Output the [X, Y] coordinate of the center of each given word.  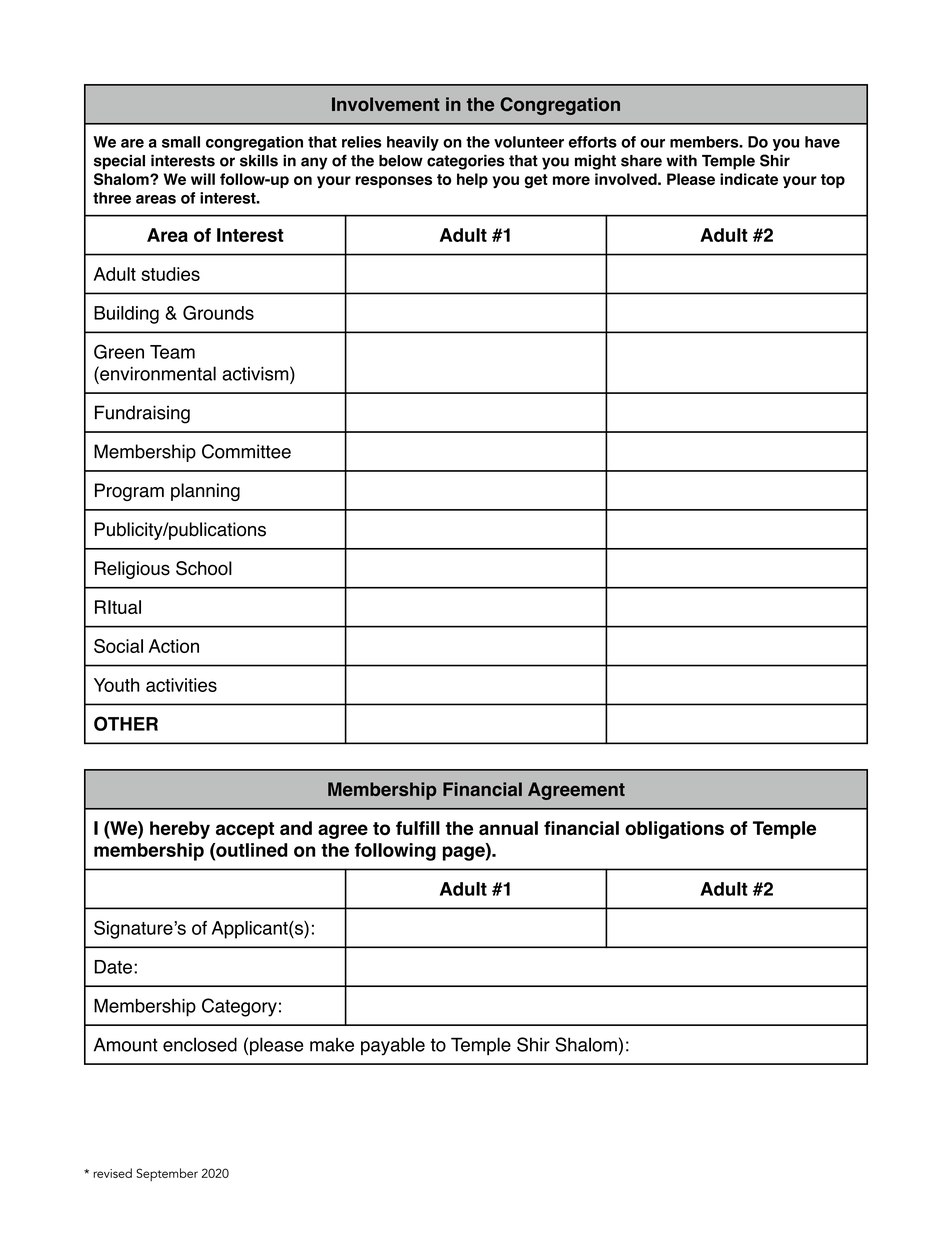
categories [466, 162]
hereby [180, 830]
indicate [749, 179]
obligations [674, 830]
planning [205, 492]
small [181, 142]
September [167, 1174]
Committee [246, 451]
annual [508, 828]
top [833, 181]
